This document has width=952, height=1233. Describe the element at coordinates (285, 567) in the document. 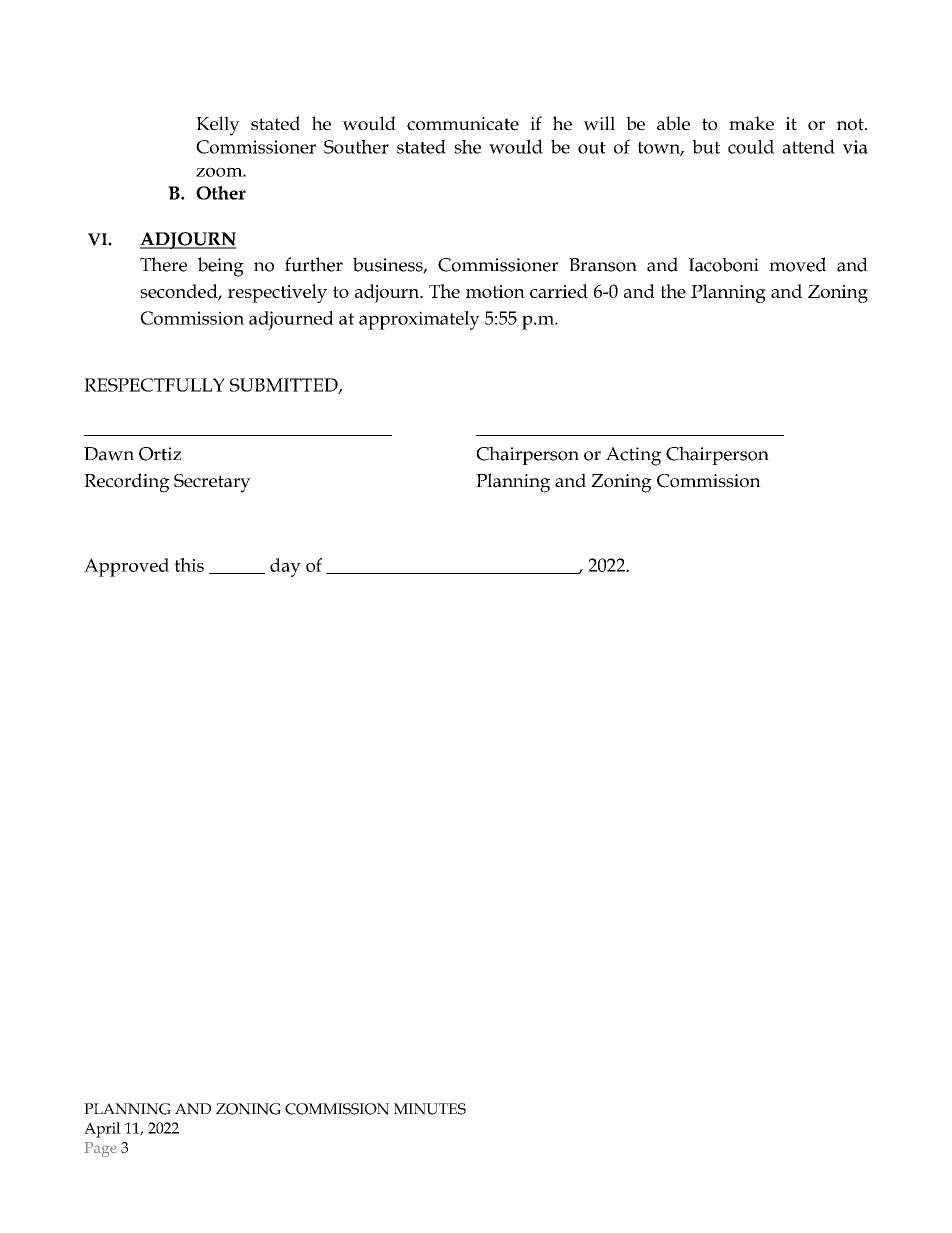

I see `day` at that location.
